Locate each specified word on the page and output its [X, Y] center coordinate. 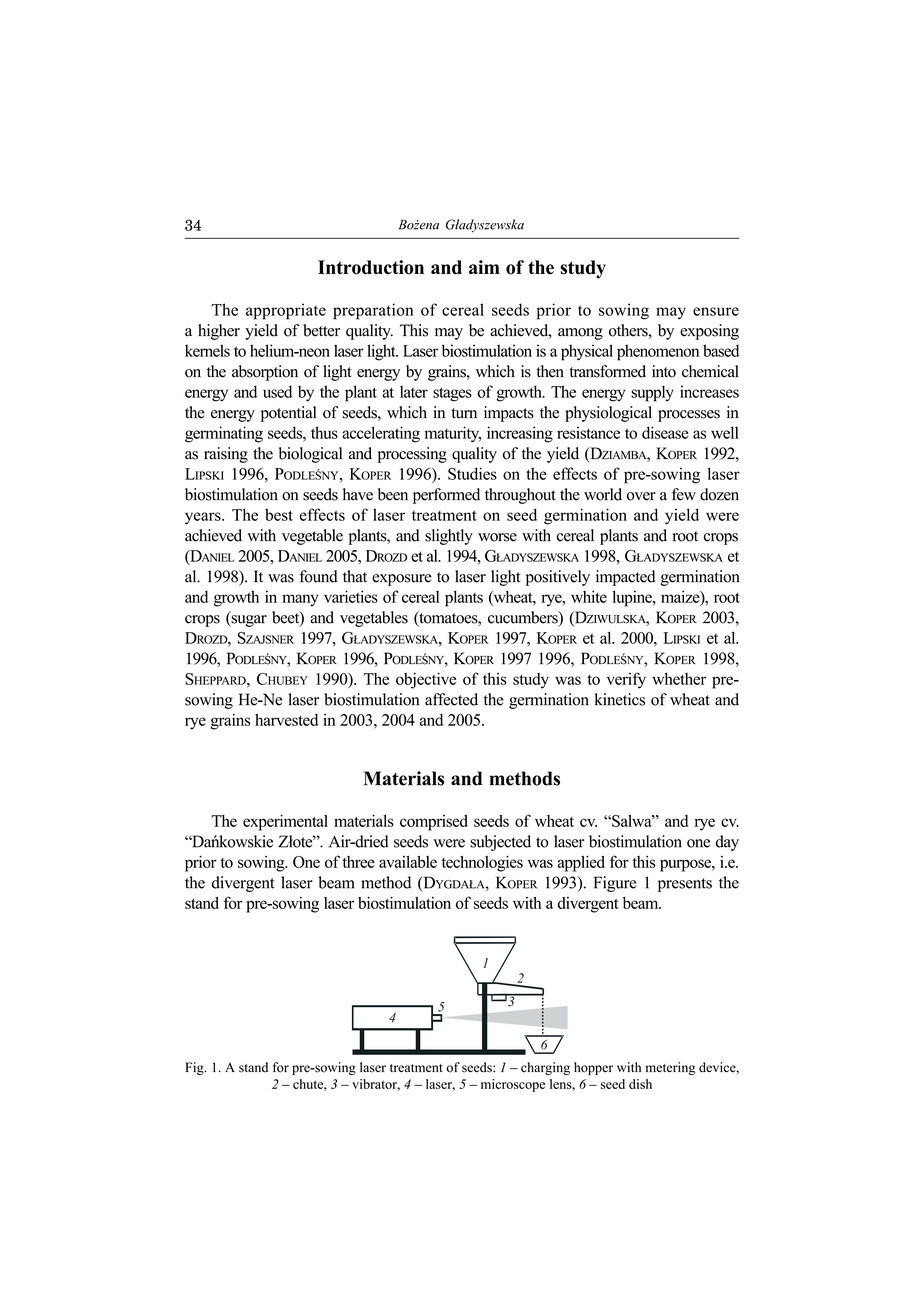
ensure [716, 311]
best [279, 514]
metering [670, 1068]
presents [685, 885]
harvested [286, 719]
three [358, 862]
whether [679, 678]
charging [545, 1068]
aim [484, 267]
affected [451, 699]
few [684, 494]
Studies [472, 473]
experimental [285, 823]
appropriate [286, 311]
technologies [482, 864]
